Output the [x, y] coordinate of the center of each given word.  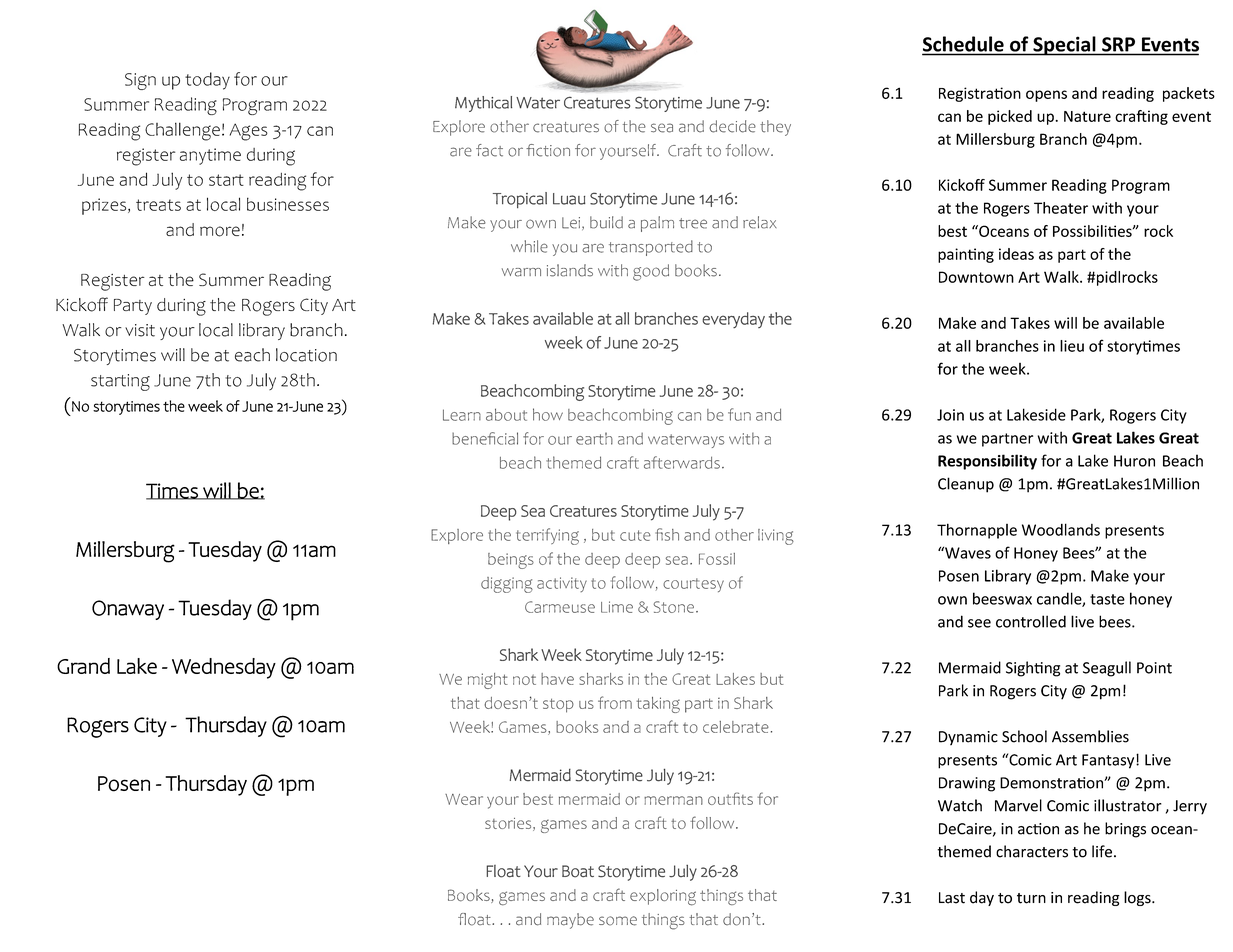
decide [732, 126]
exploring [663, 897]
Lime [617, 607]
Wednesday [224, 668]
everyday [733, 320]
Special [1064, 46]
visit [140, 330]
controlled [1031, 621]
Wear [464, 799]
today [207, 81]
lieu [1072, 346]
